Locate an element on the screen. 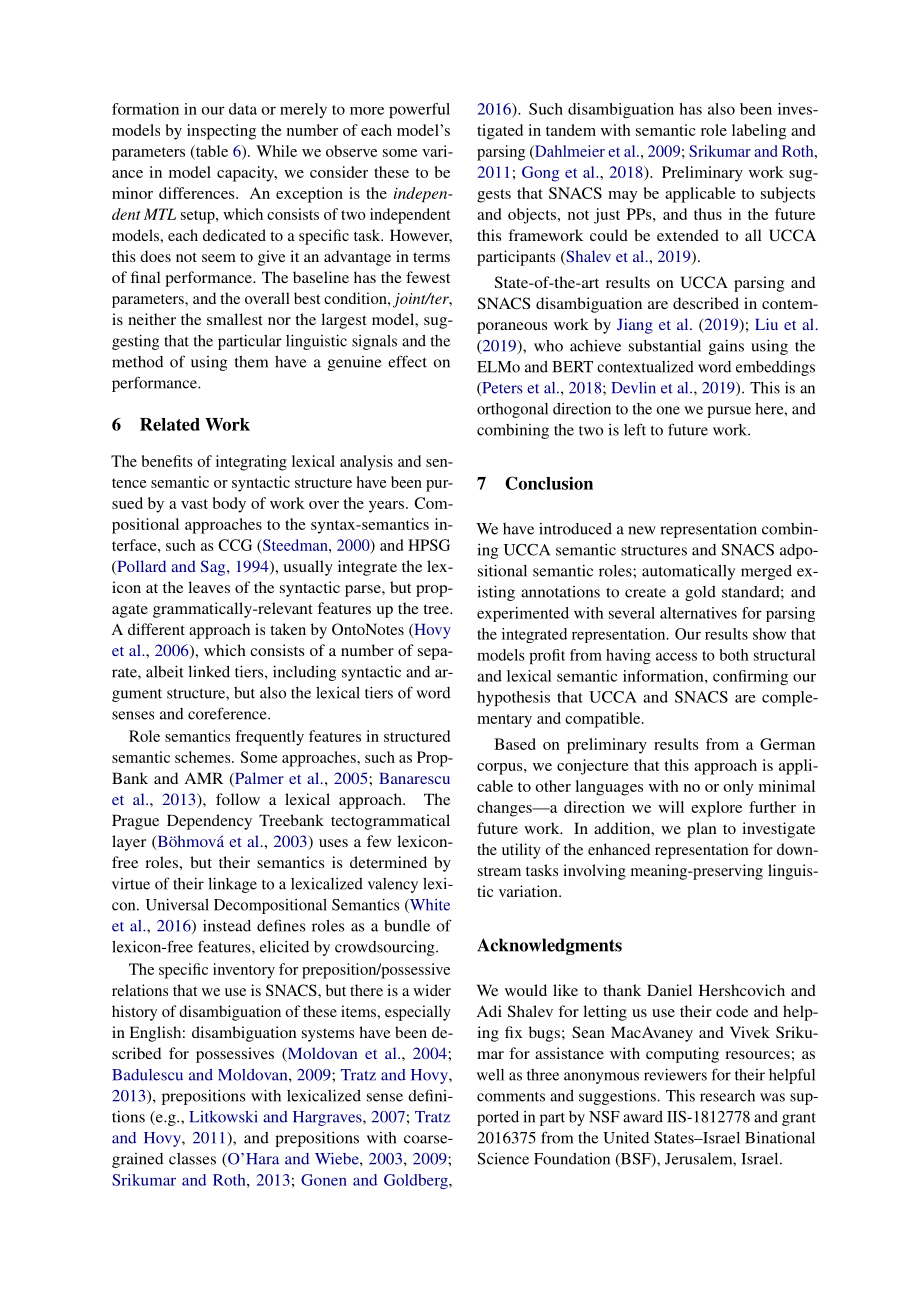  integrating is located at coordinates (251, 463).
